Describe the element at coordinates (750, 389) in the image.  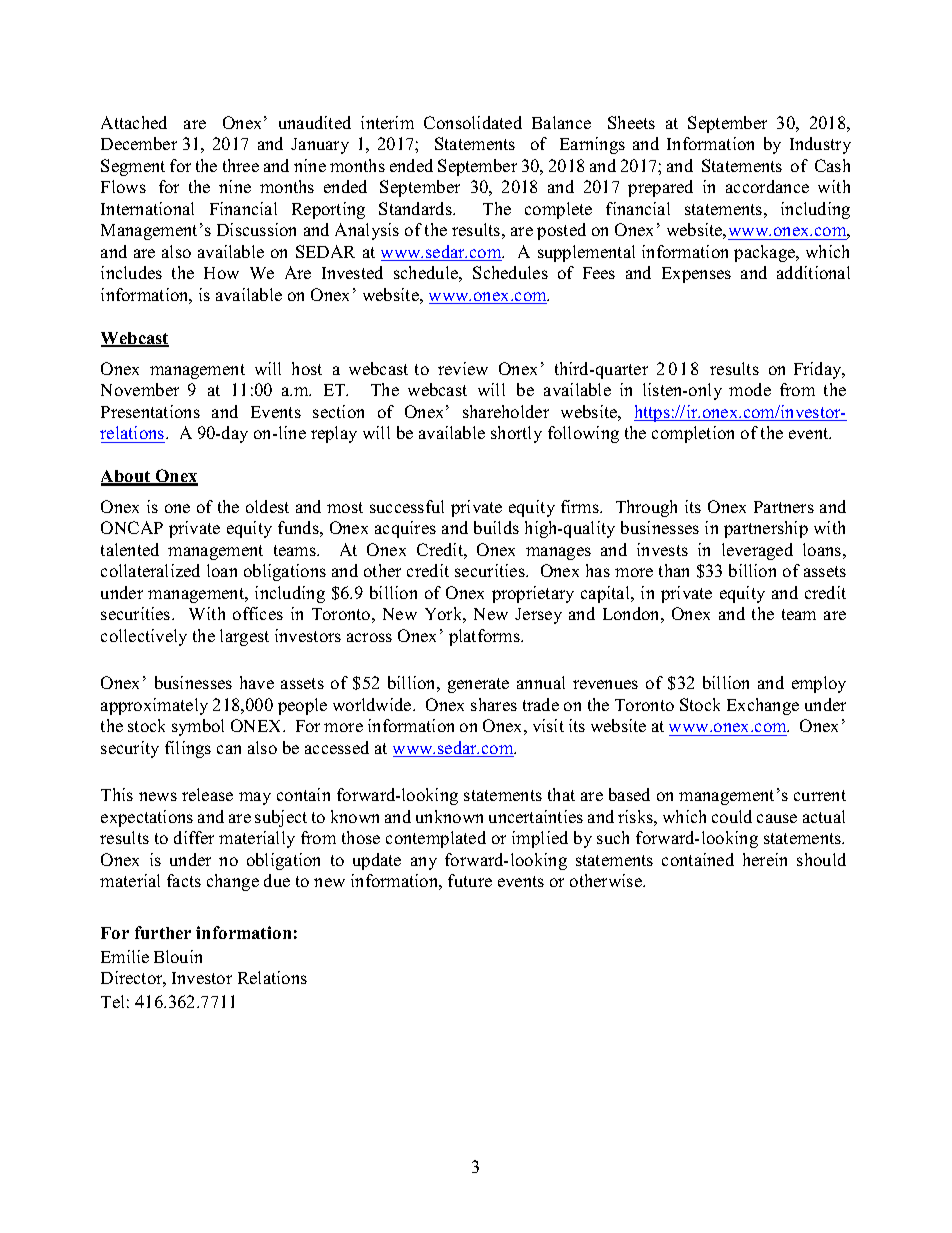
I see `mode` at that location.
